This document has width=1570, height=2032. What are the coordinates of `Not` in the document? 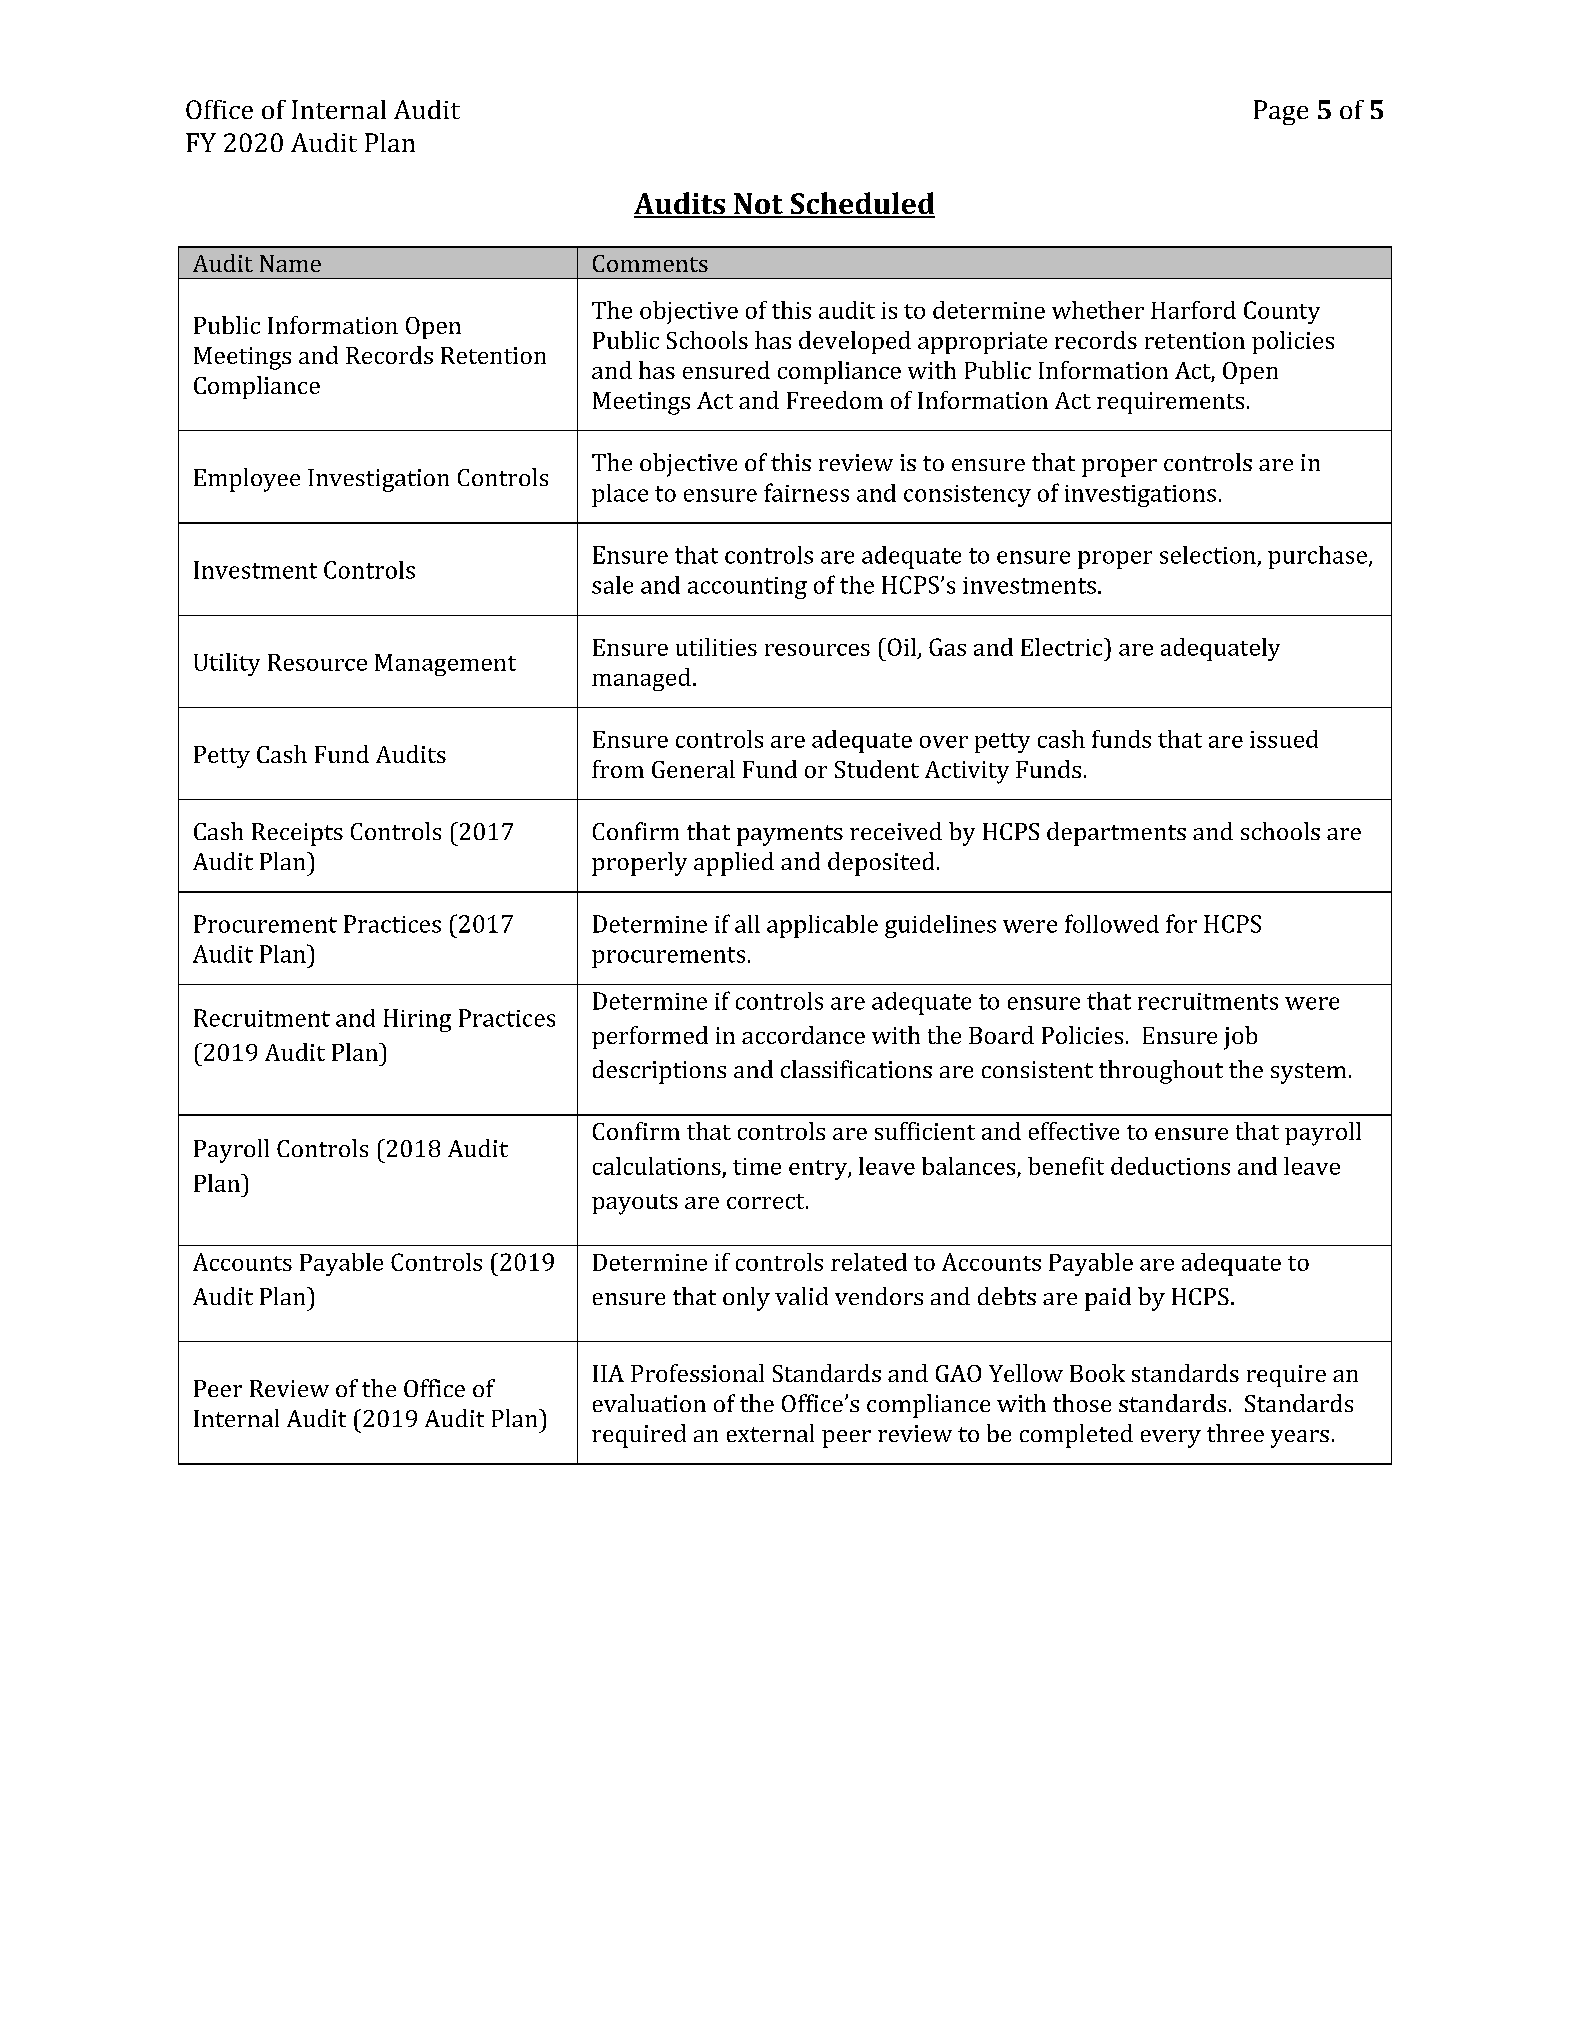 It's located at (758, 205).
